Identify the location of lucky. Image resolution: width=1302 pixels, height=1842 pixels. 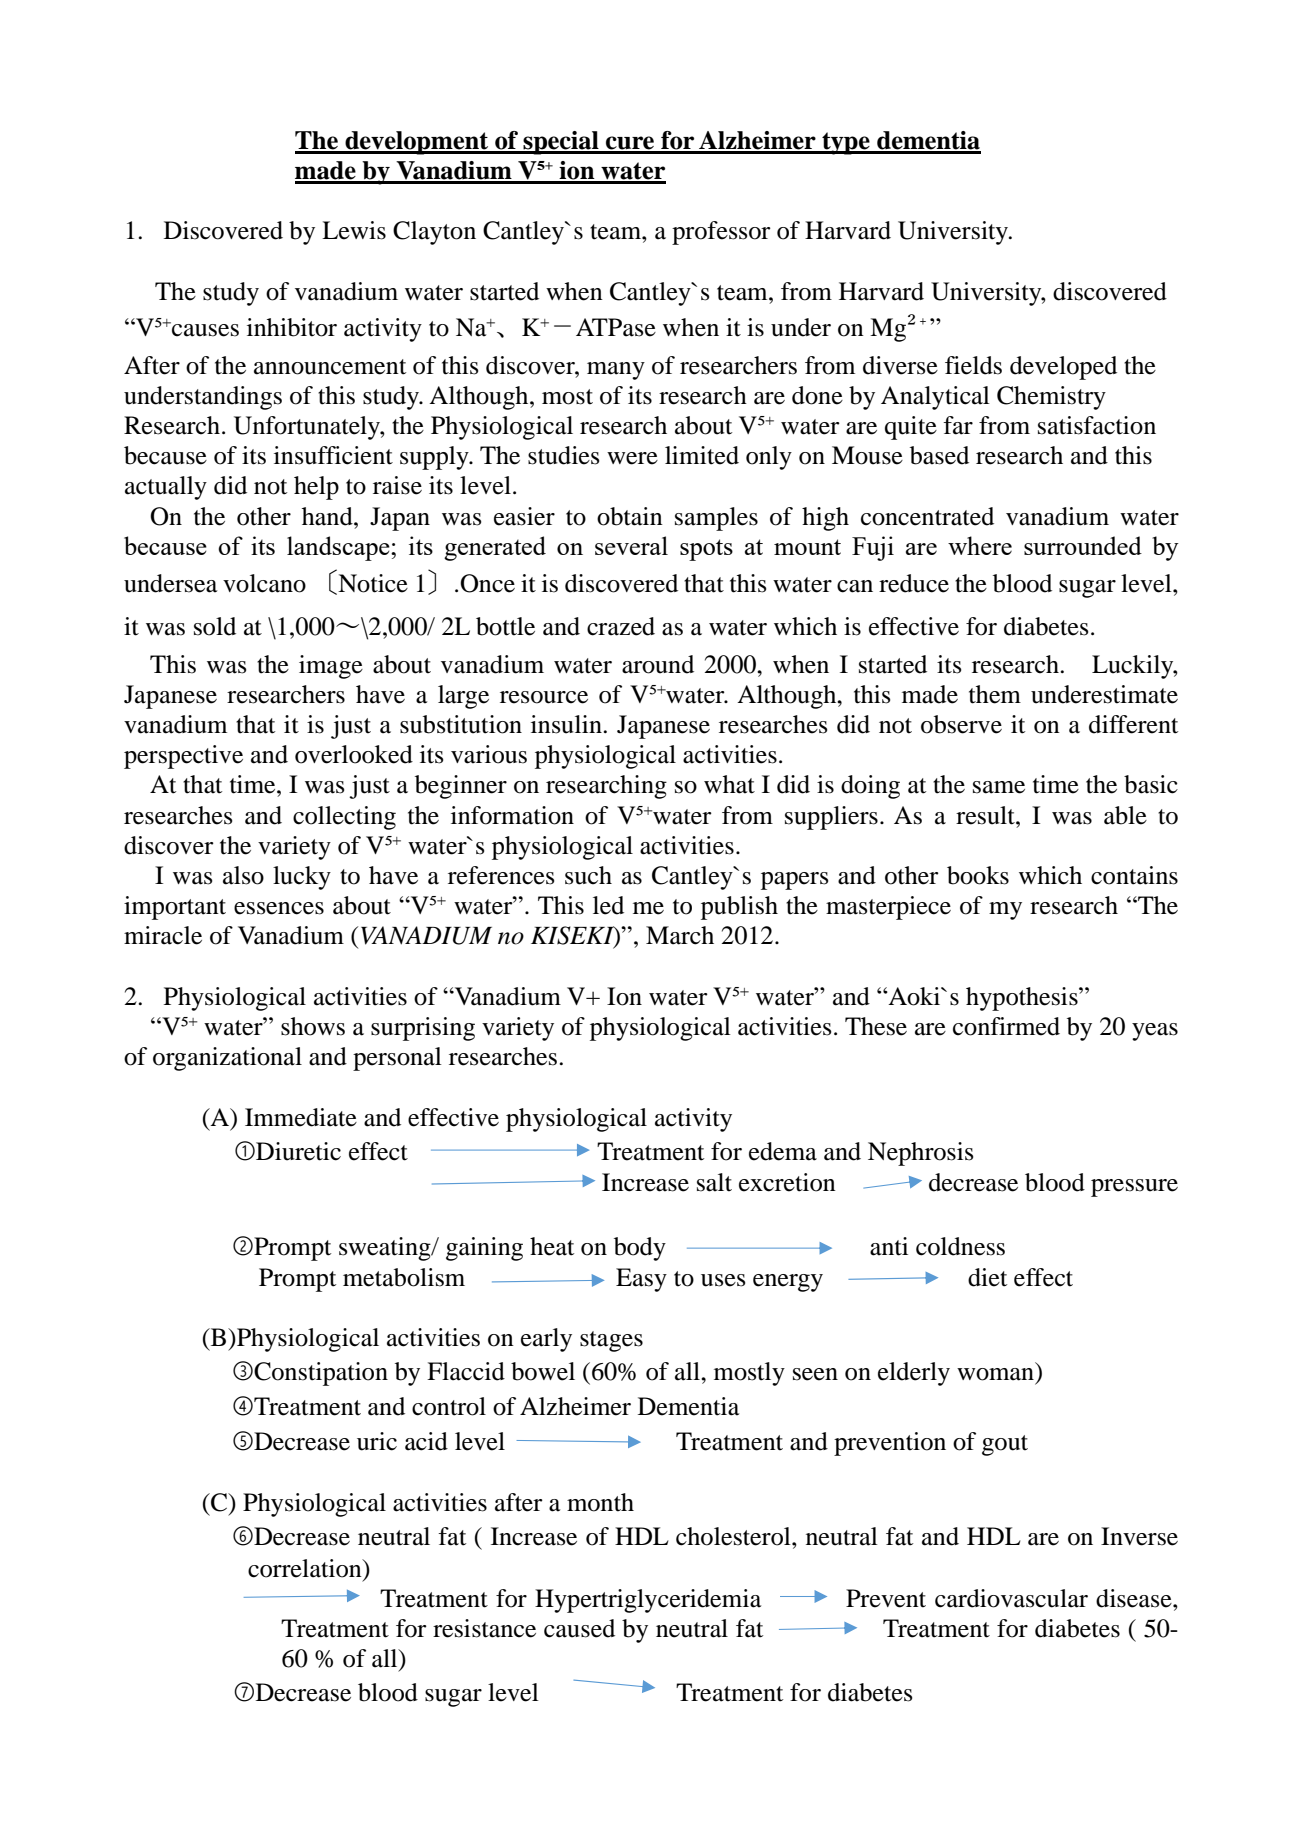
(302, 878).
